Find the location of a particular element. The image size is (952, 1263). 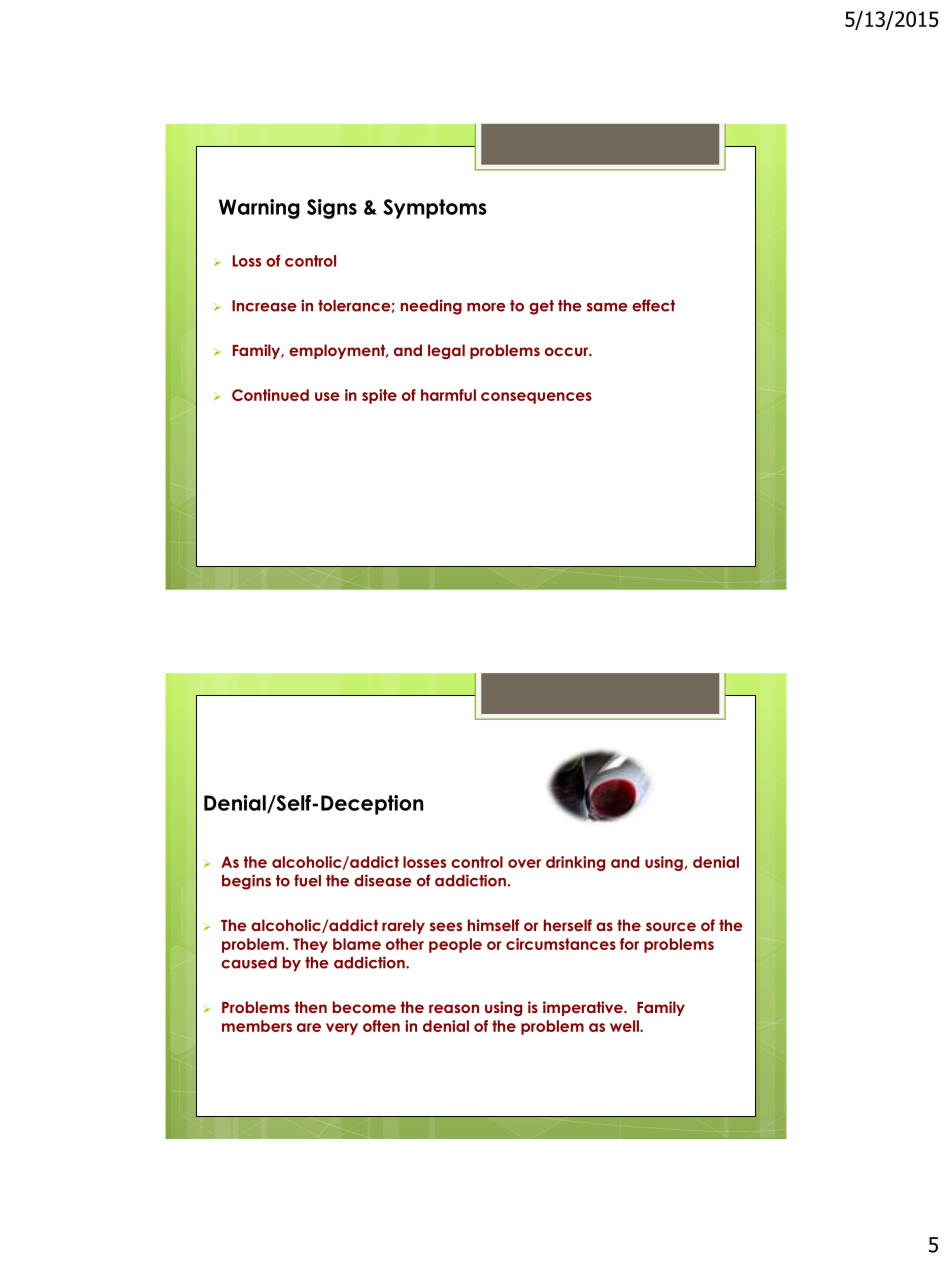

fuel is located at coordinates (307, 880).
